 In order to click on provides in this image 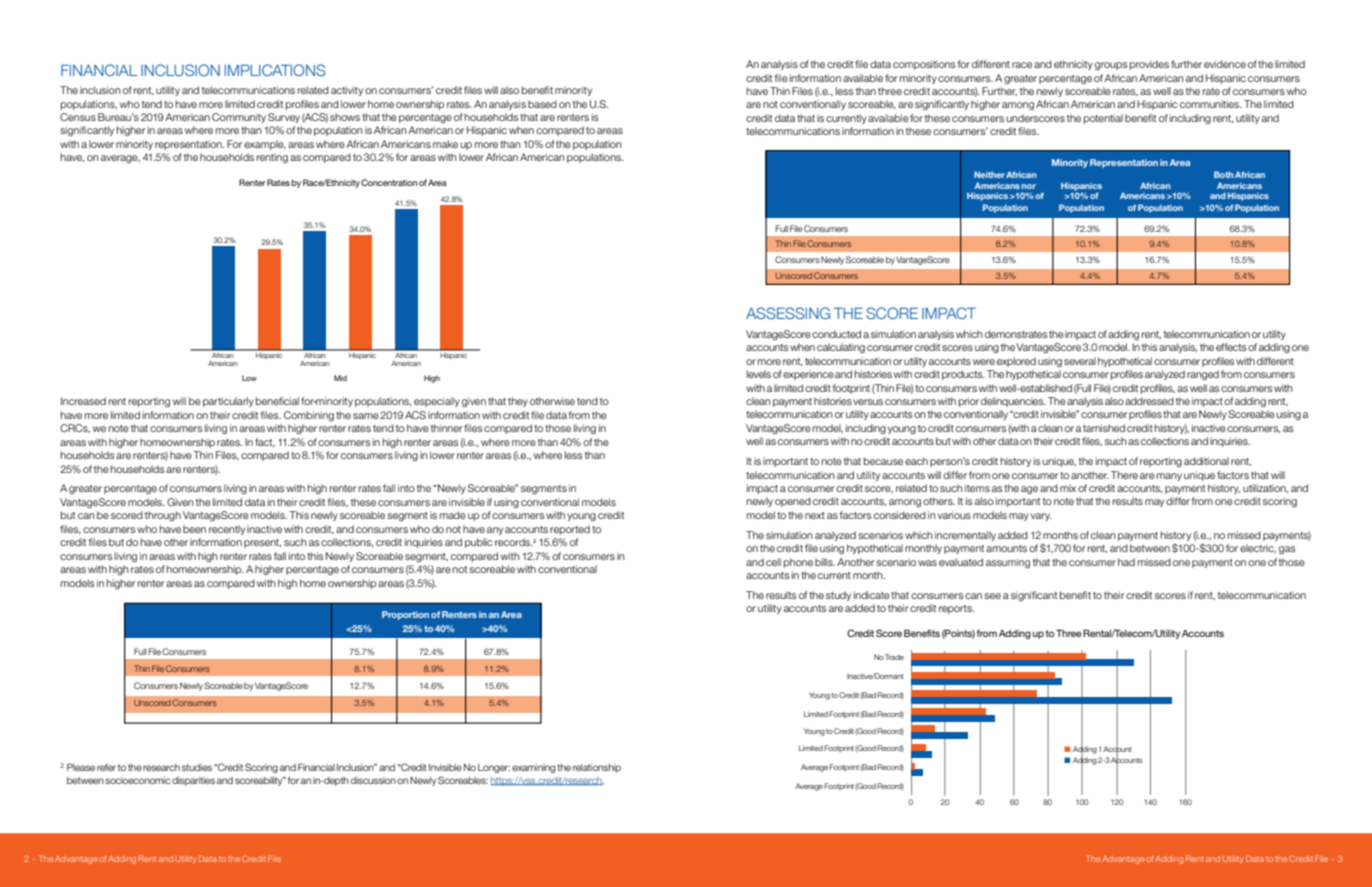, I will do `click(1149, 65)`.
